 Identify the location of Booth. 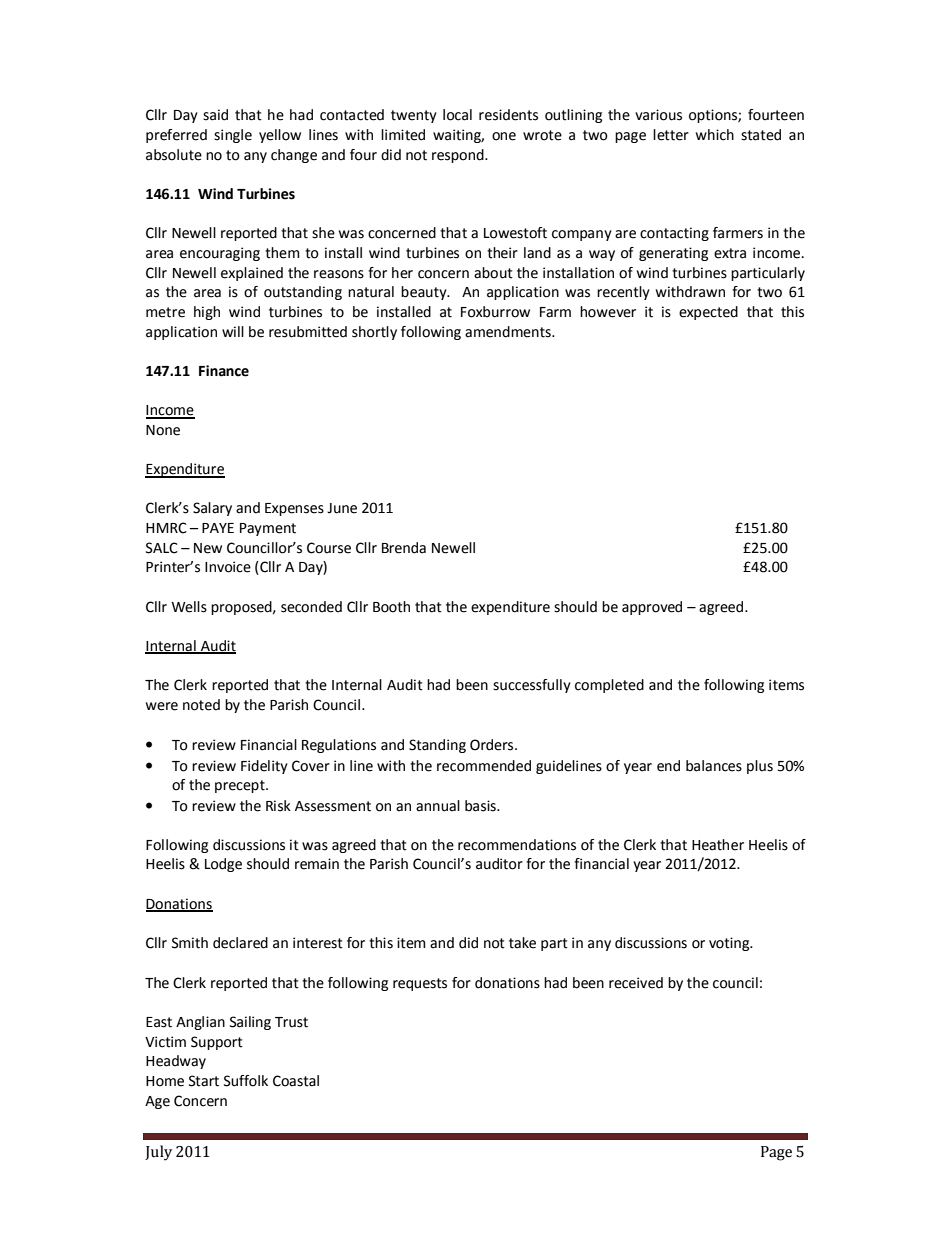
(391, 607).
